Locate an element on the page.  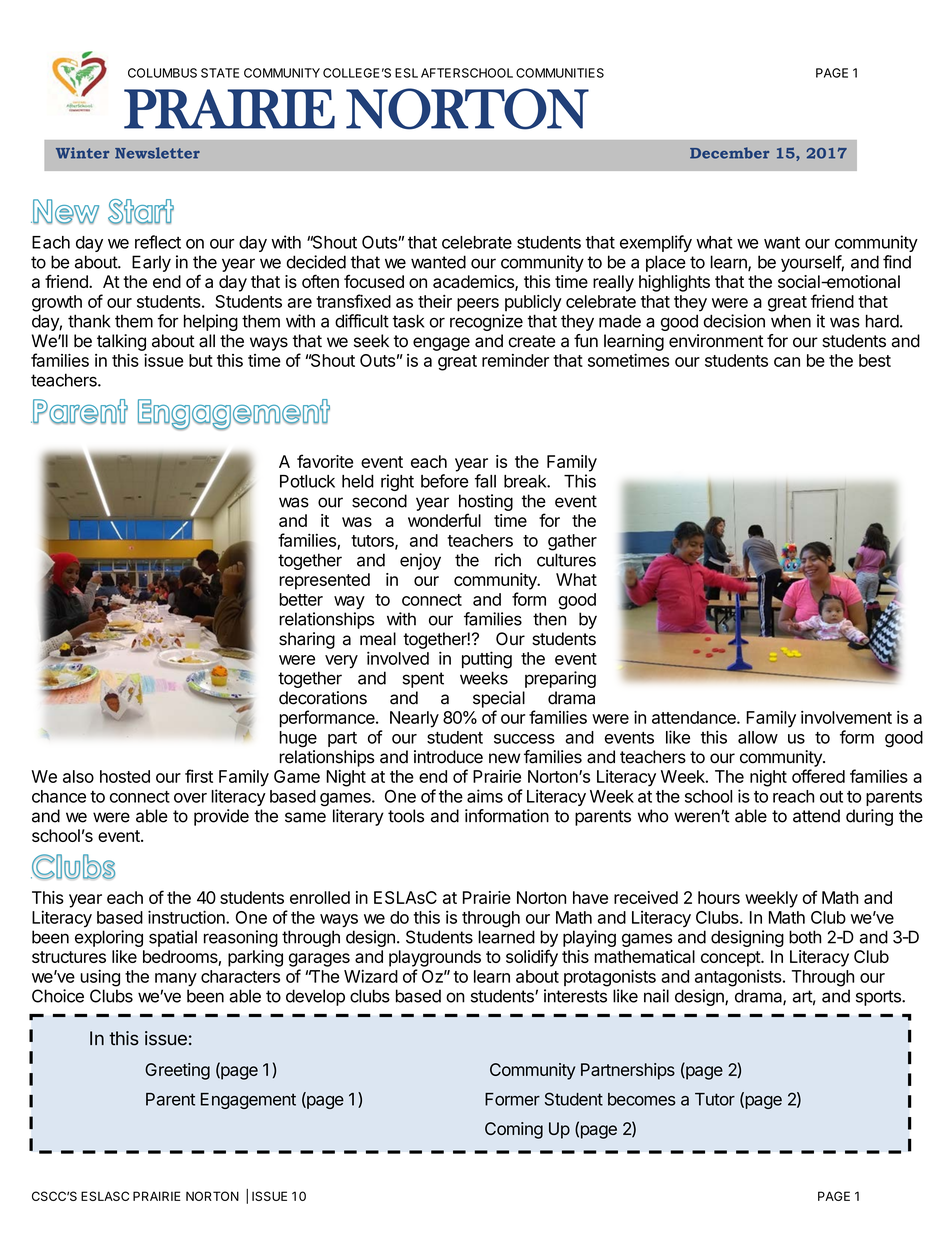
COMMUNITIES is located at coordinates (560, 73).
